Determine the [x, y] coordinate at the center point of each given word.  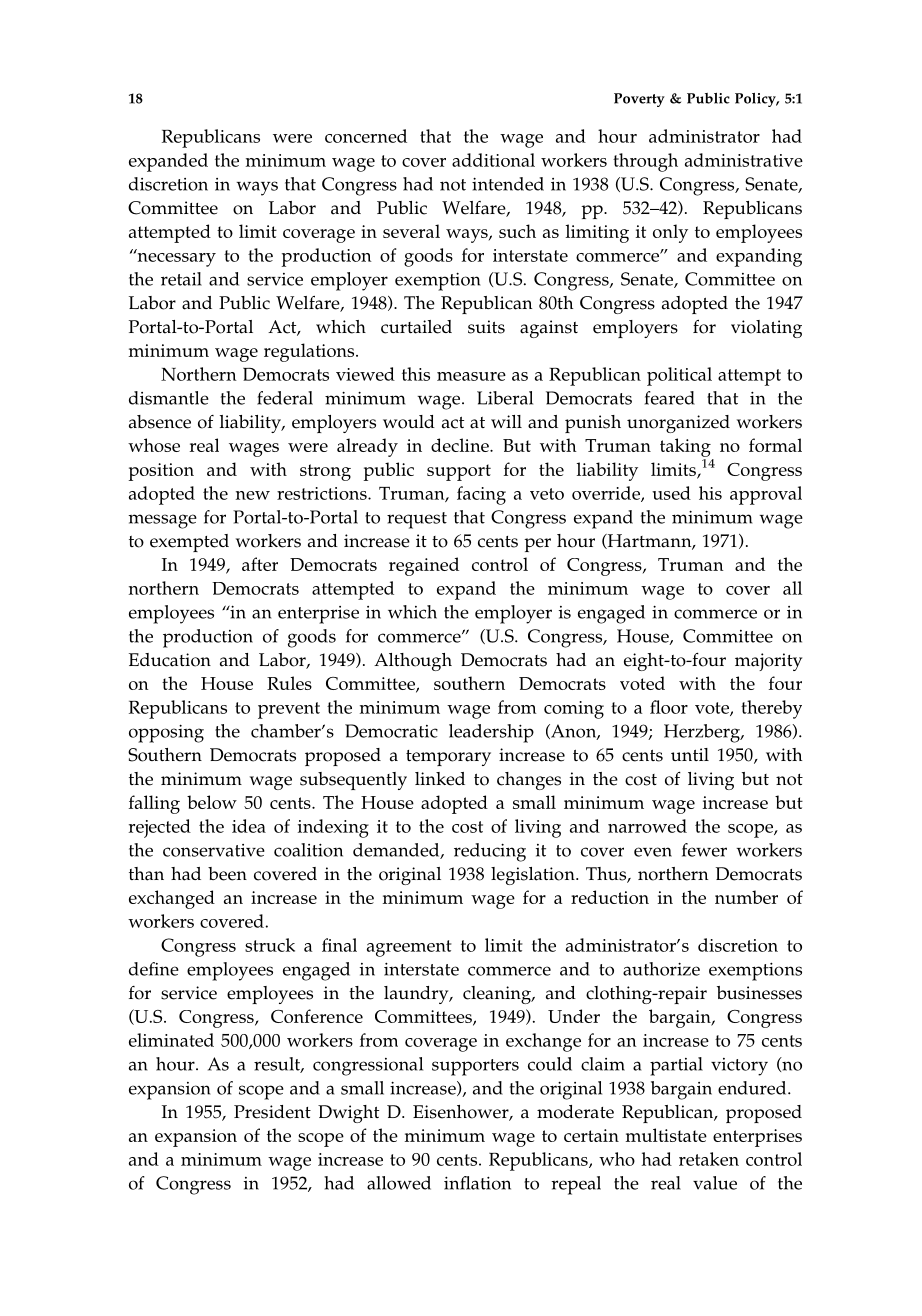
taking [685, 447]
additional [493, 160]
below [212, 802]
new [253, 495]
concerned [366, 136]
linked [440, 779]
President [272, 1112]
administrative [744, 160]
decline [461, 445]
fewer [704, 850]
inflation [477, 1183]
